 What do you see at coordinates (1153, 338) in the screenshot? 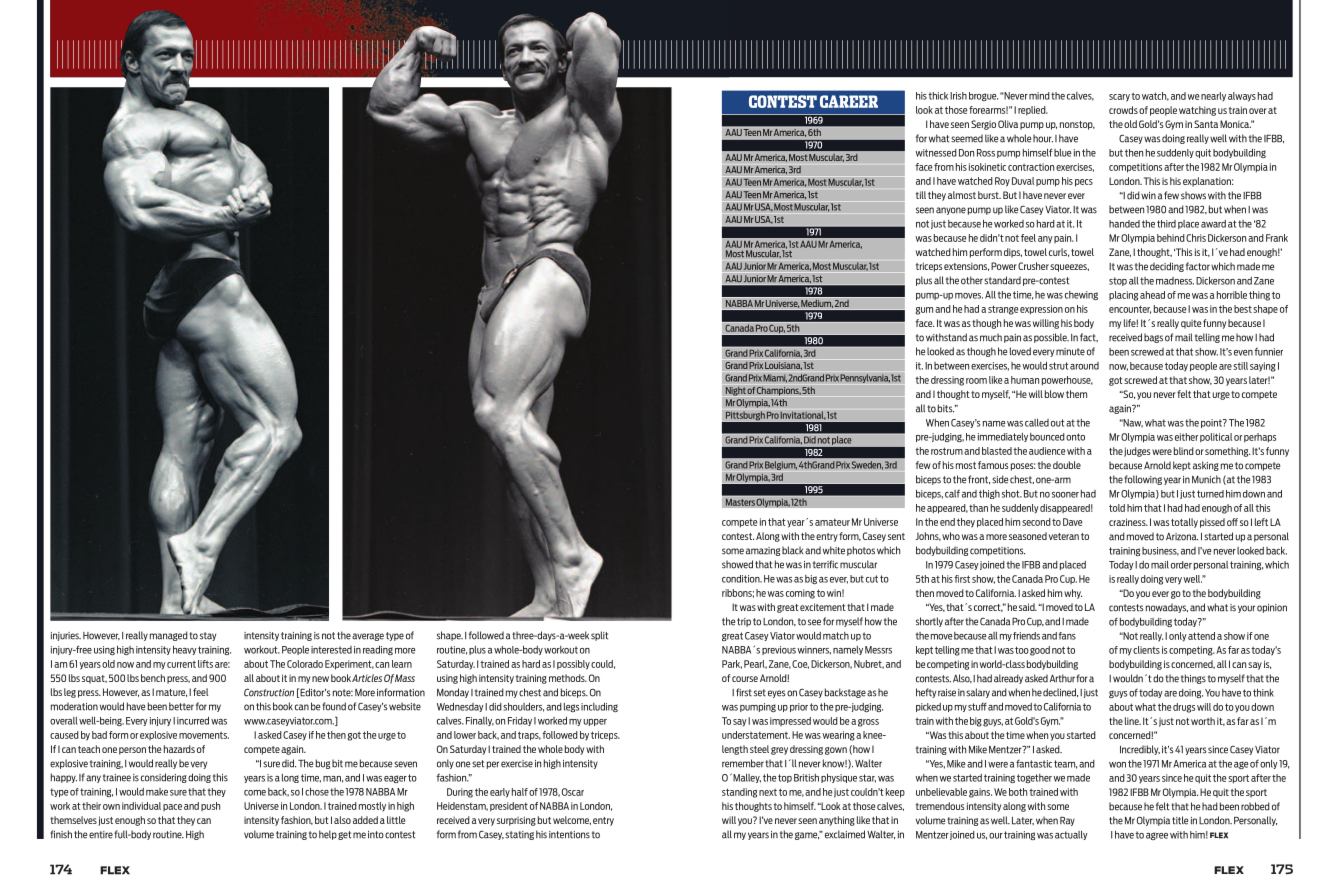
I see `bags` at bounding box center [1153, 338].
